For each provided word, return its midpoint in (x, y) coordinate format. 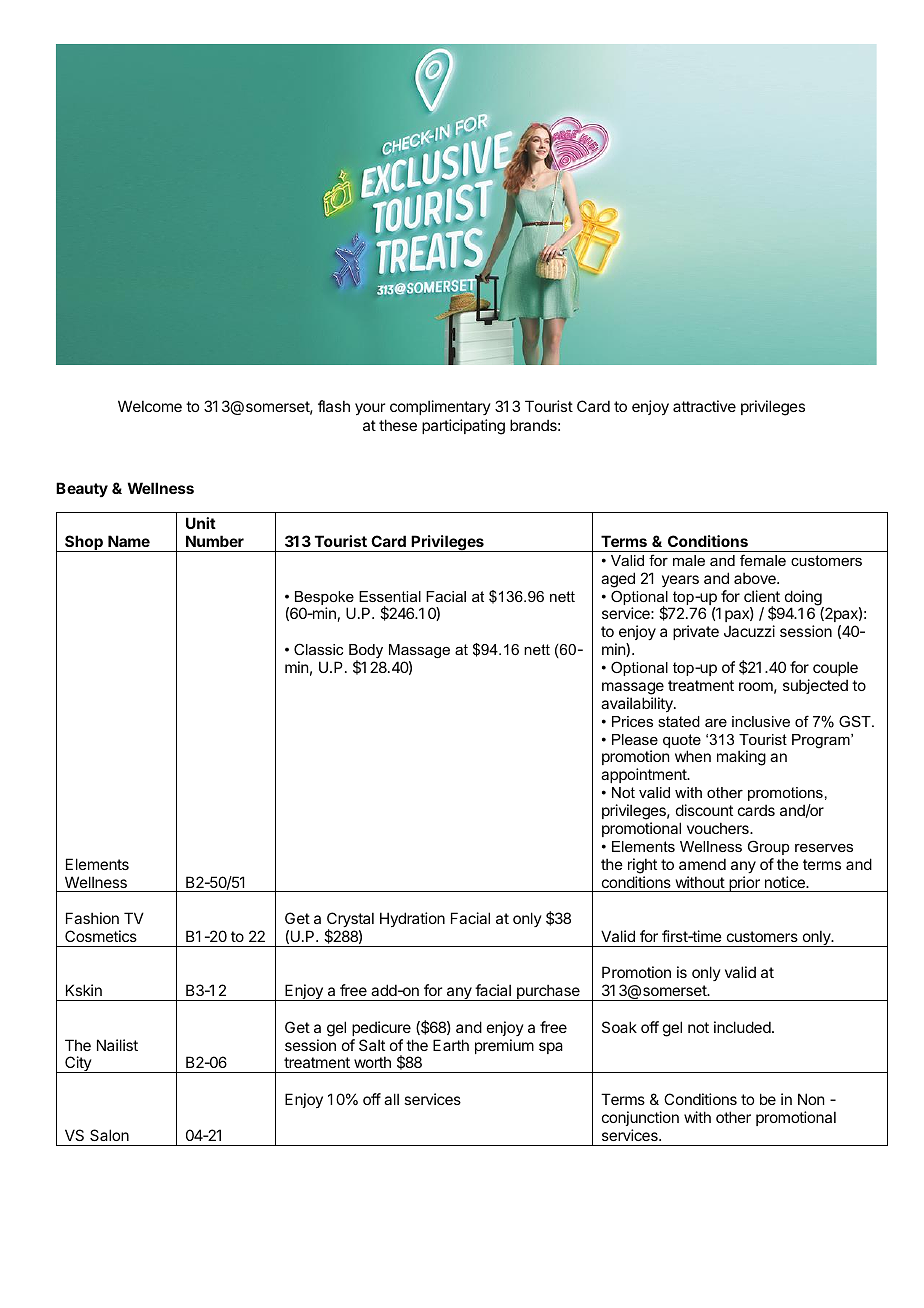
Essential (390, 596)
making (741, 758)
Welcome (150, 406)
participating (463, 427)
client (762, 596)
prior (744, 884)
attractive (704, 406)
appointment (645, 775)
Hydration (412, 919)
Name (129, 541)
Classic (318, 649)
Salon (109, 1135)
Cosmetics (101, 936)
